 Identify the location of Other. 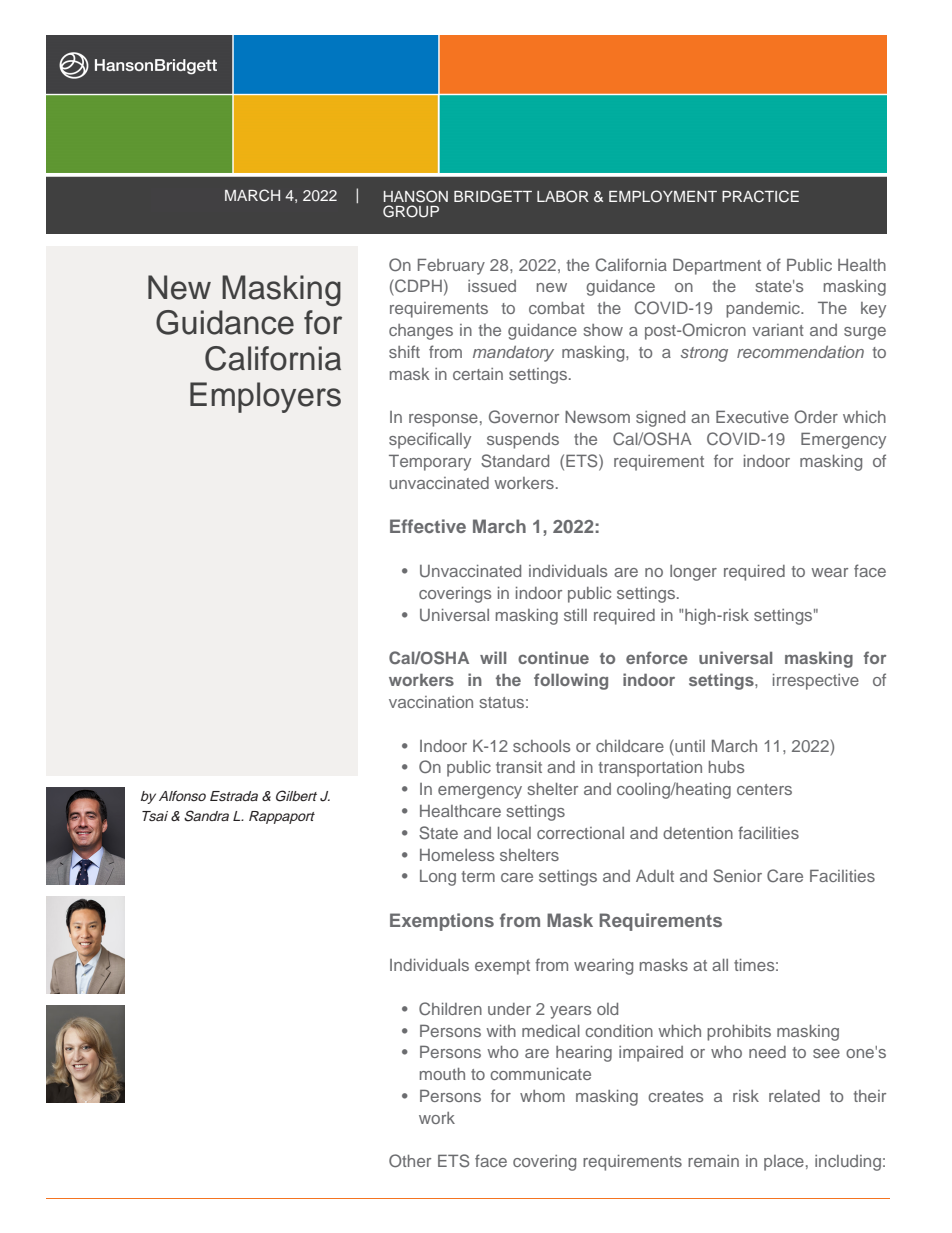
(410, 1160).
